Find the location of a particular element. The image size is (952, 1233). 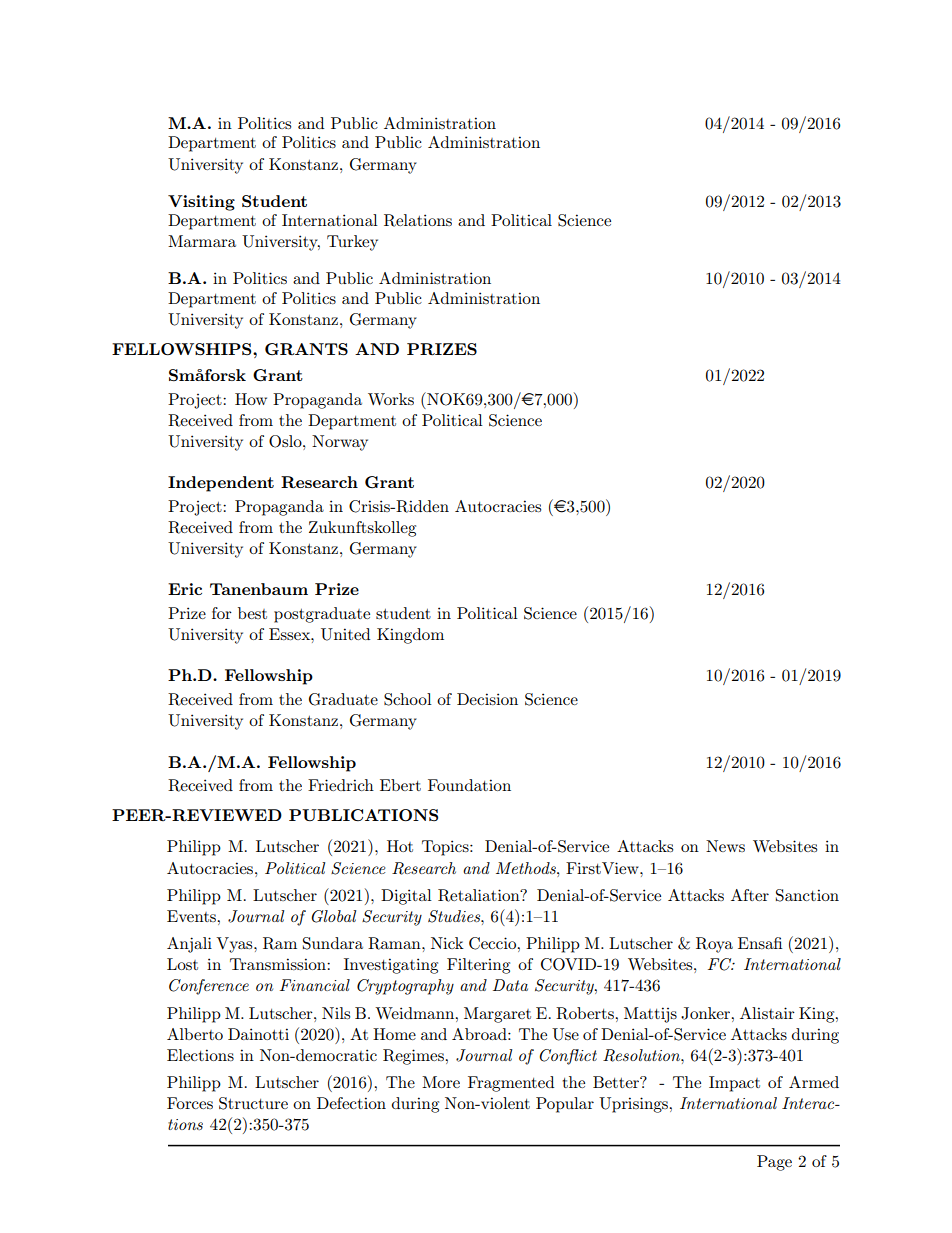

Fragmented is located at coordinates (511, 1084).
